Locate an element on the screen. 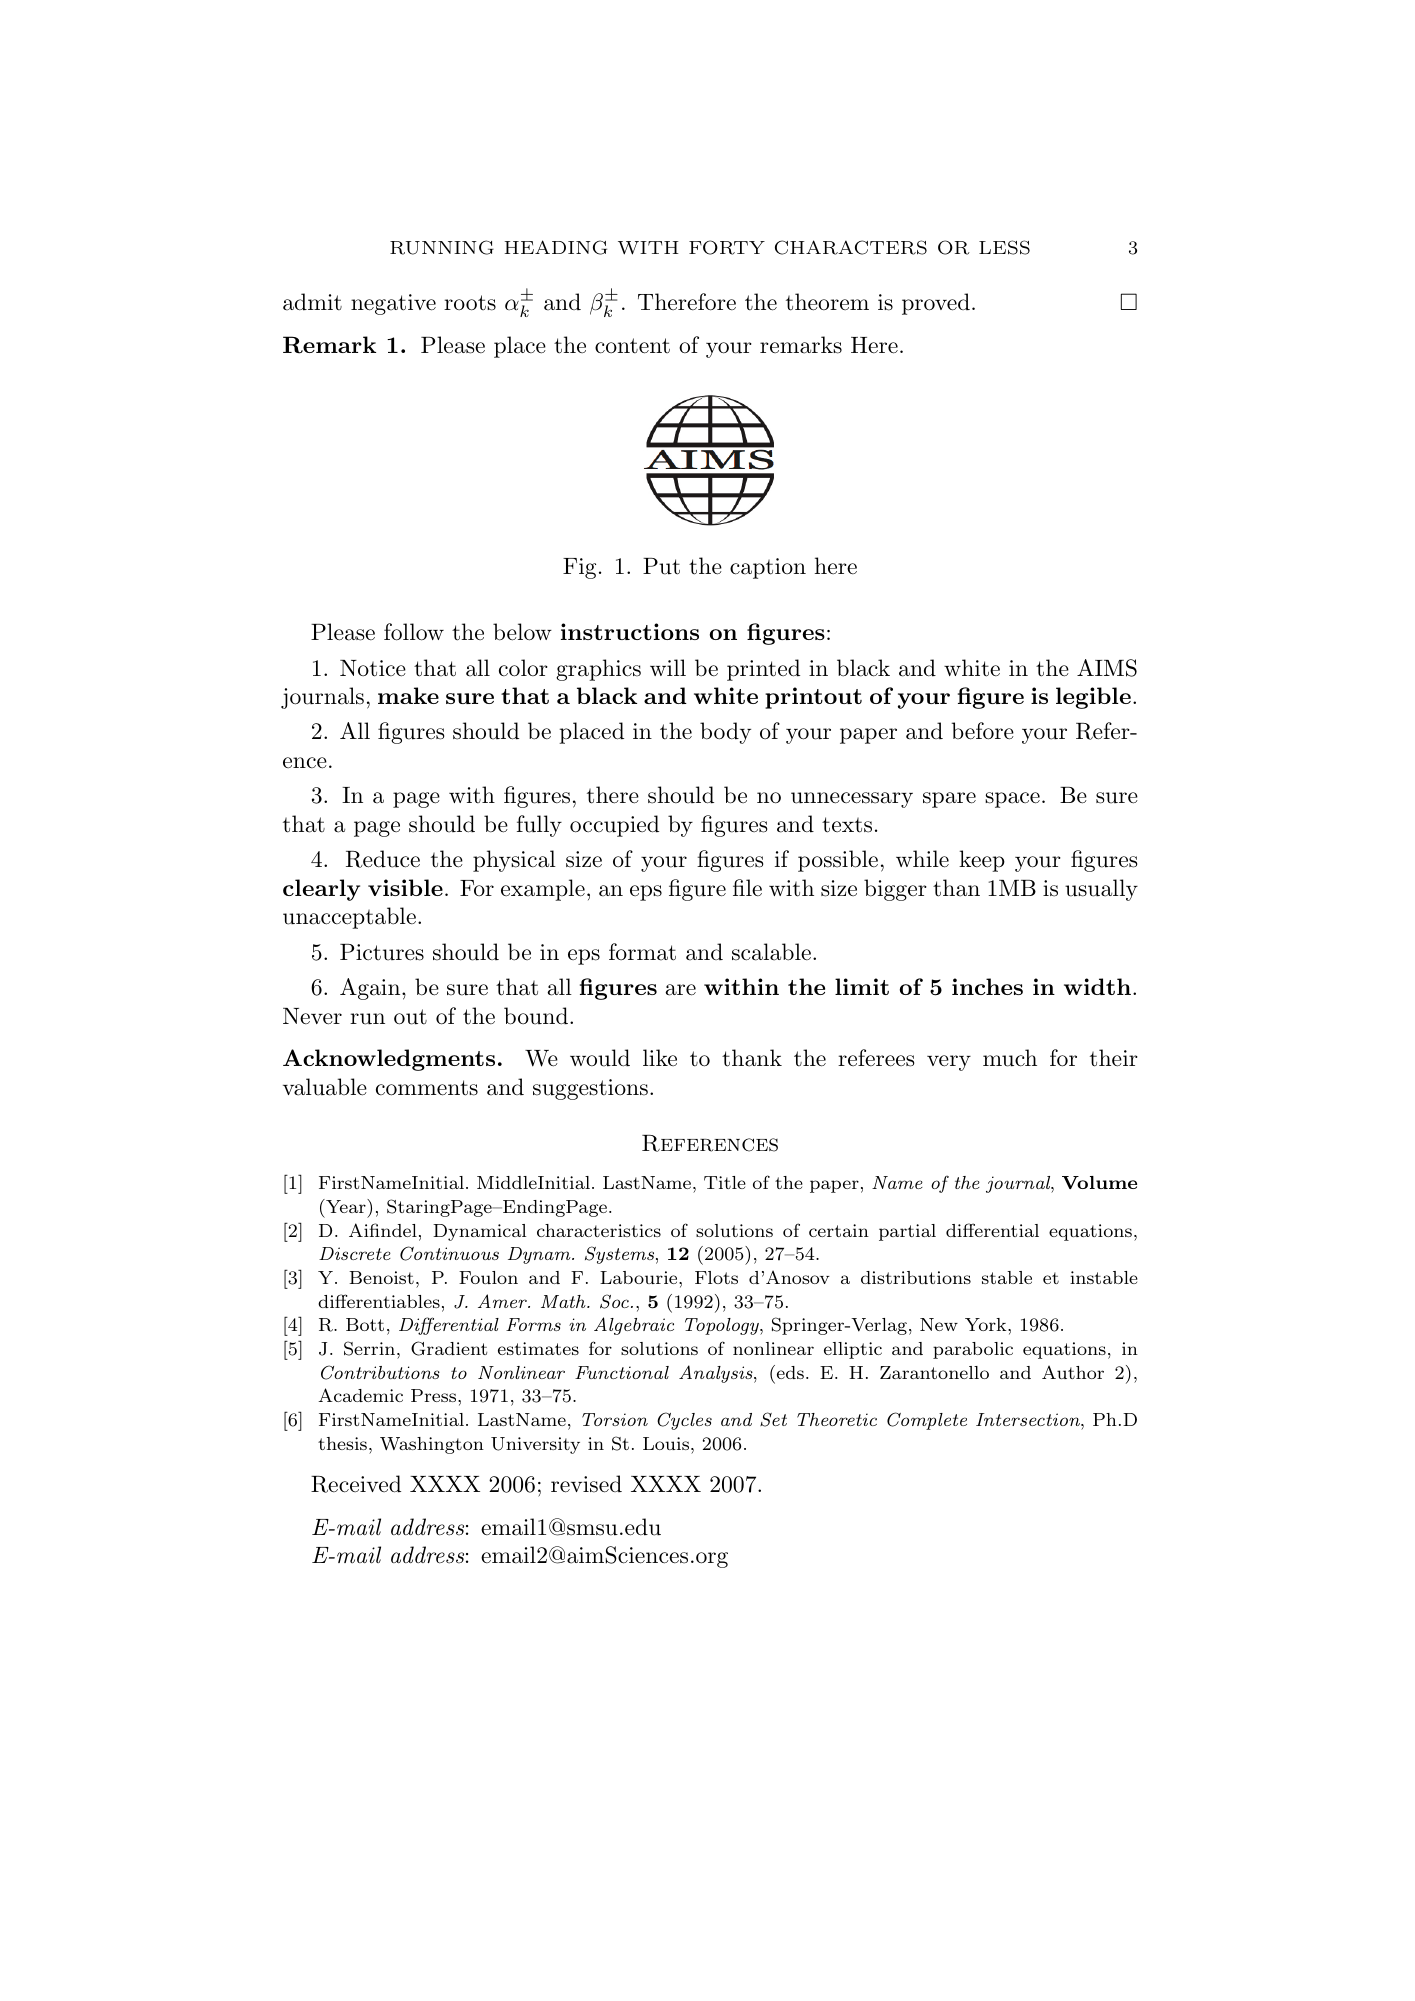 The width and height of the screenshot is (1415, 2001). caption is located at coordinates (768, 568).
